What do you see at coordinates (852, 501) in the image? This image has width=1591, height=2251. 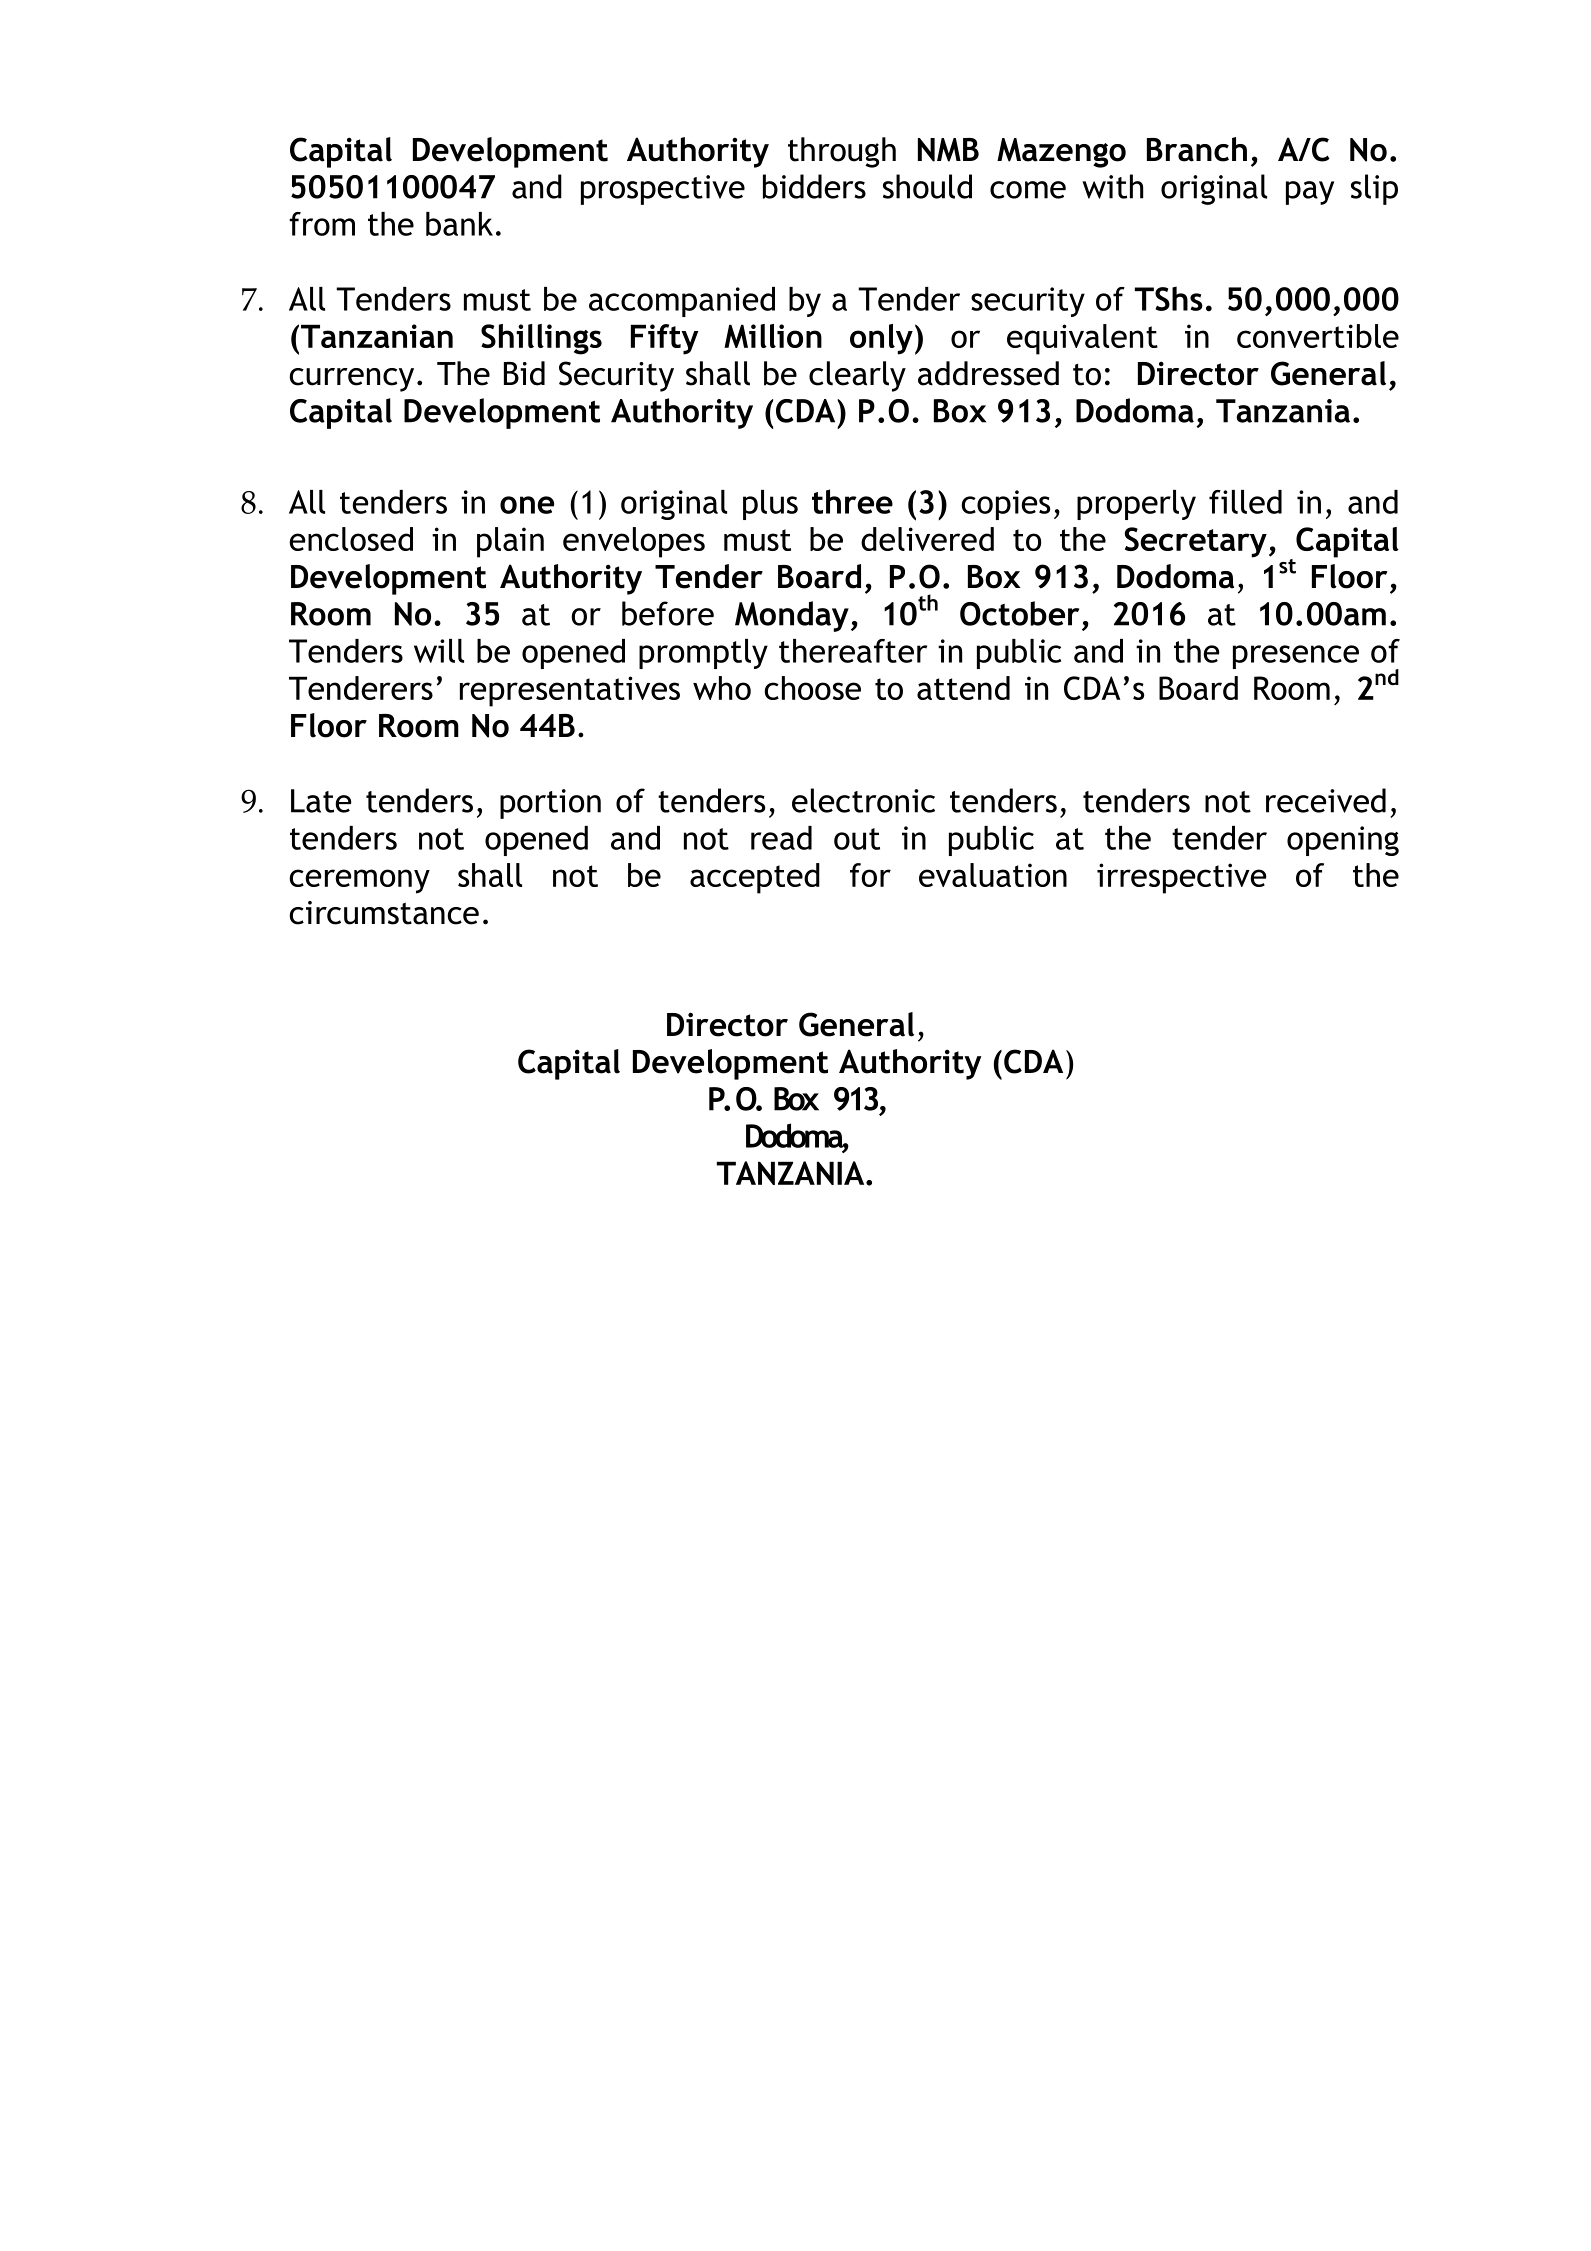 I see `three` at bounding box center [852, 501].
